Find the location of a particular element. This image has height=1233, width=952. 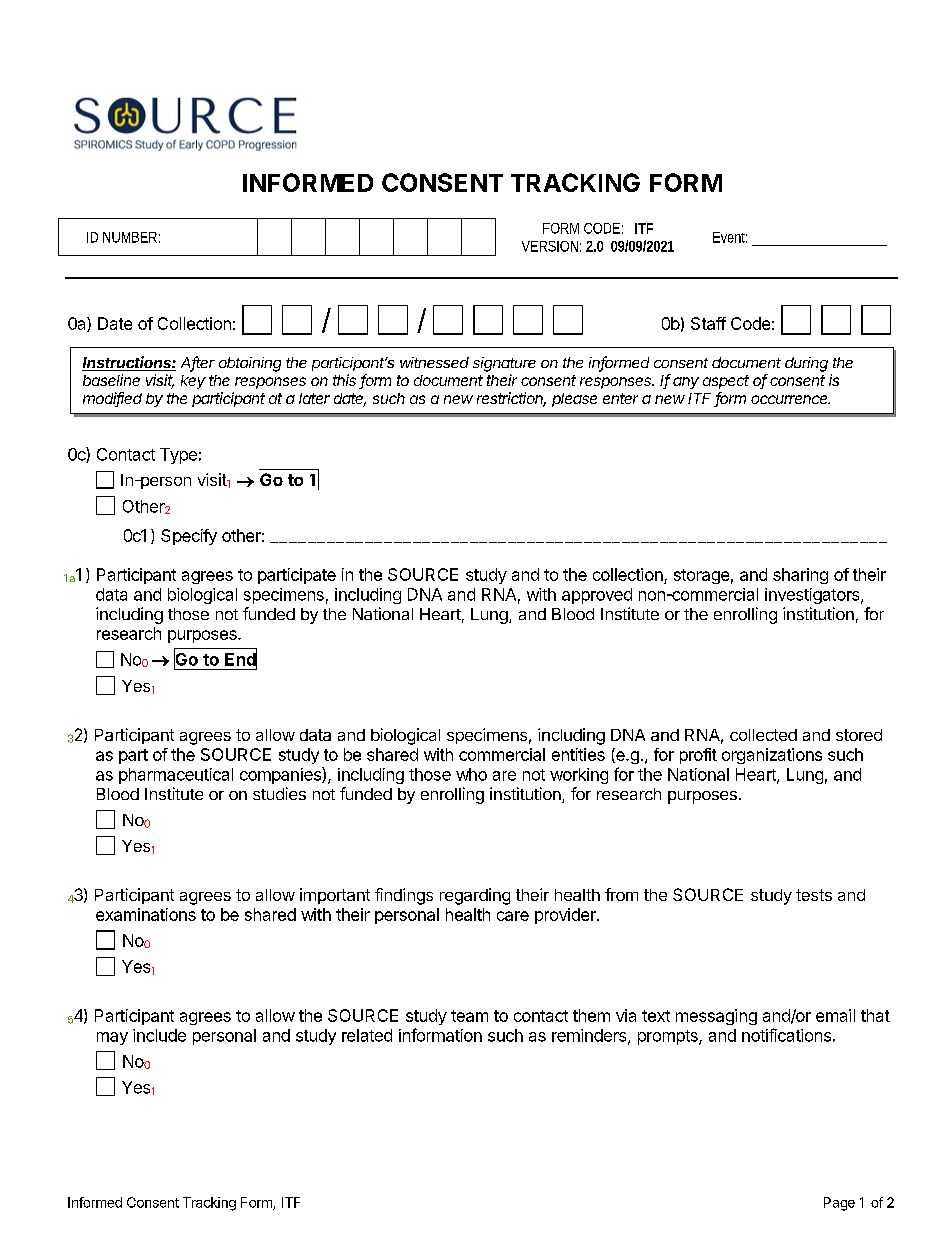

Page is located at coordinates (839, 1204).
